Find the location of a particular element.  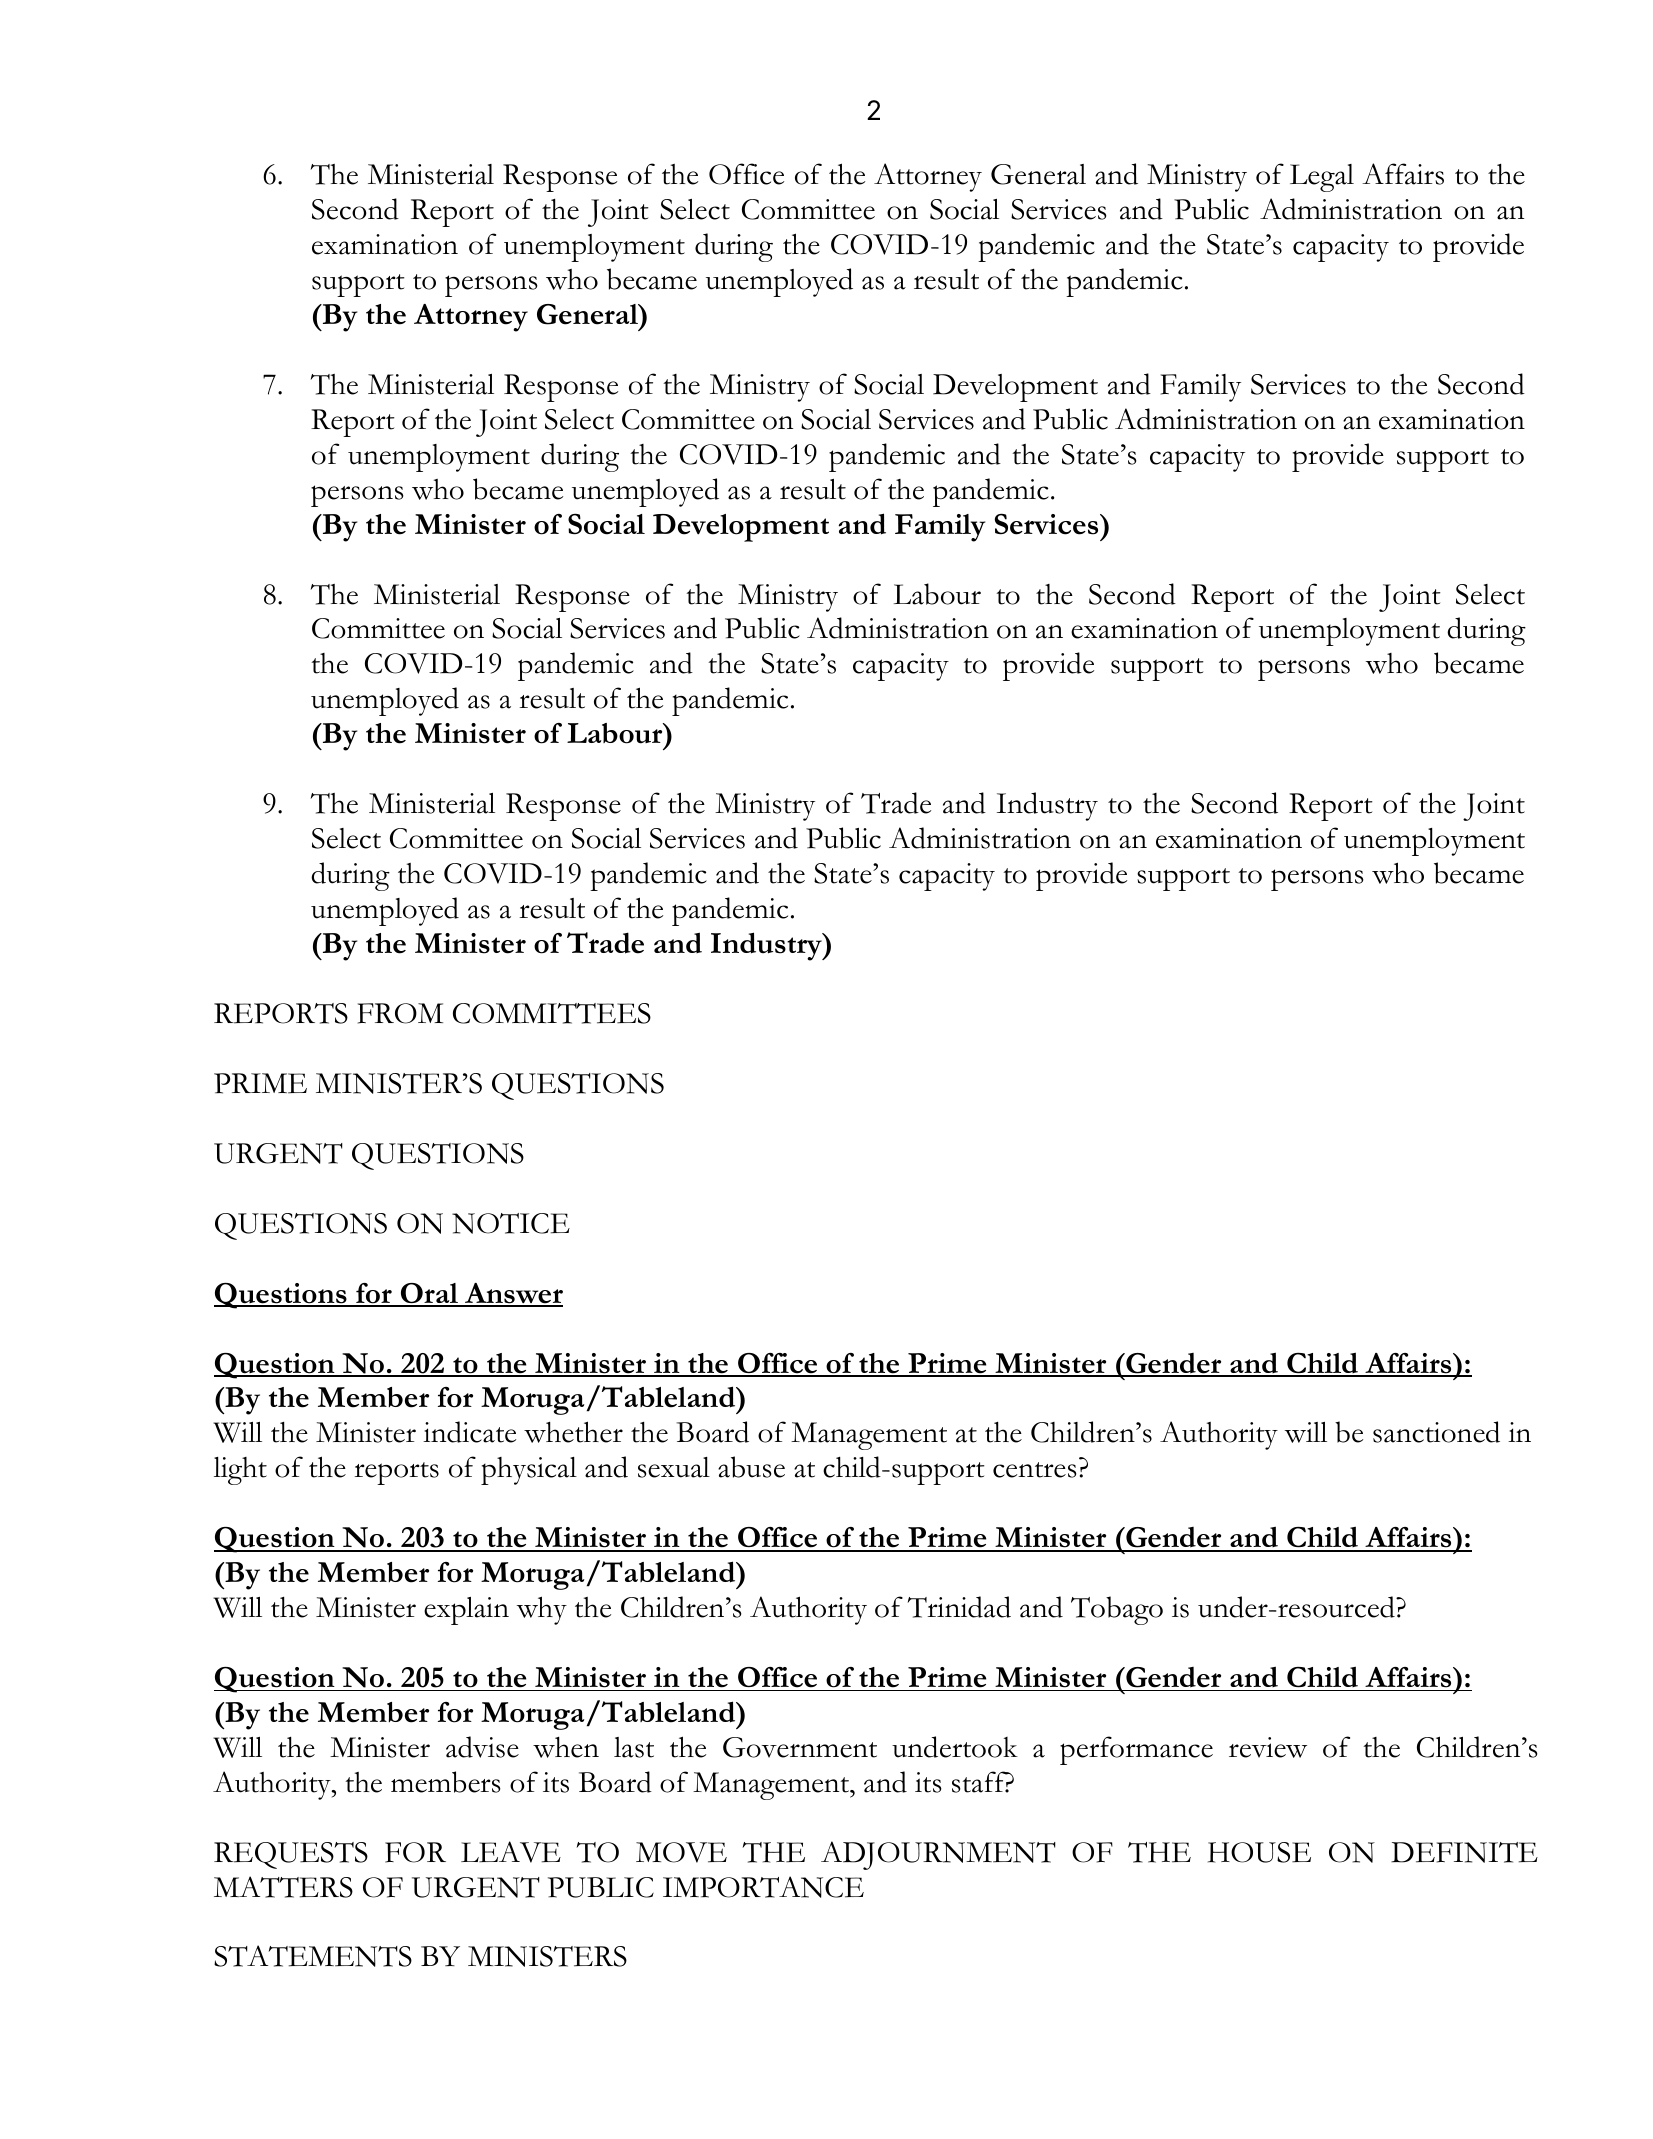

Answer is located at coordinates (513, 1294).
